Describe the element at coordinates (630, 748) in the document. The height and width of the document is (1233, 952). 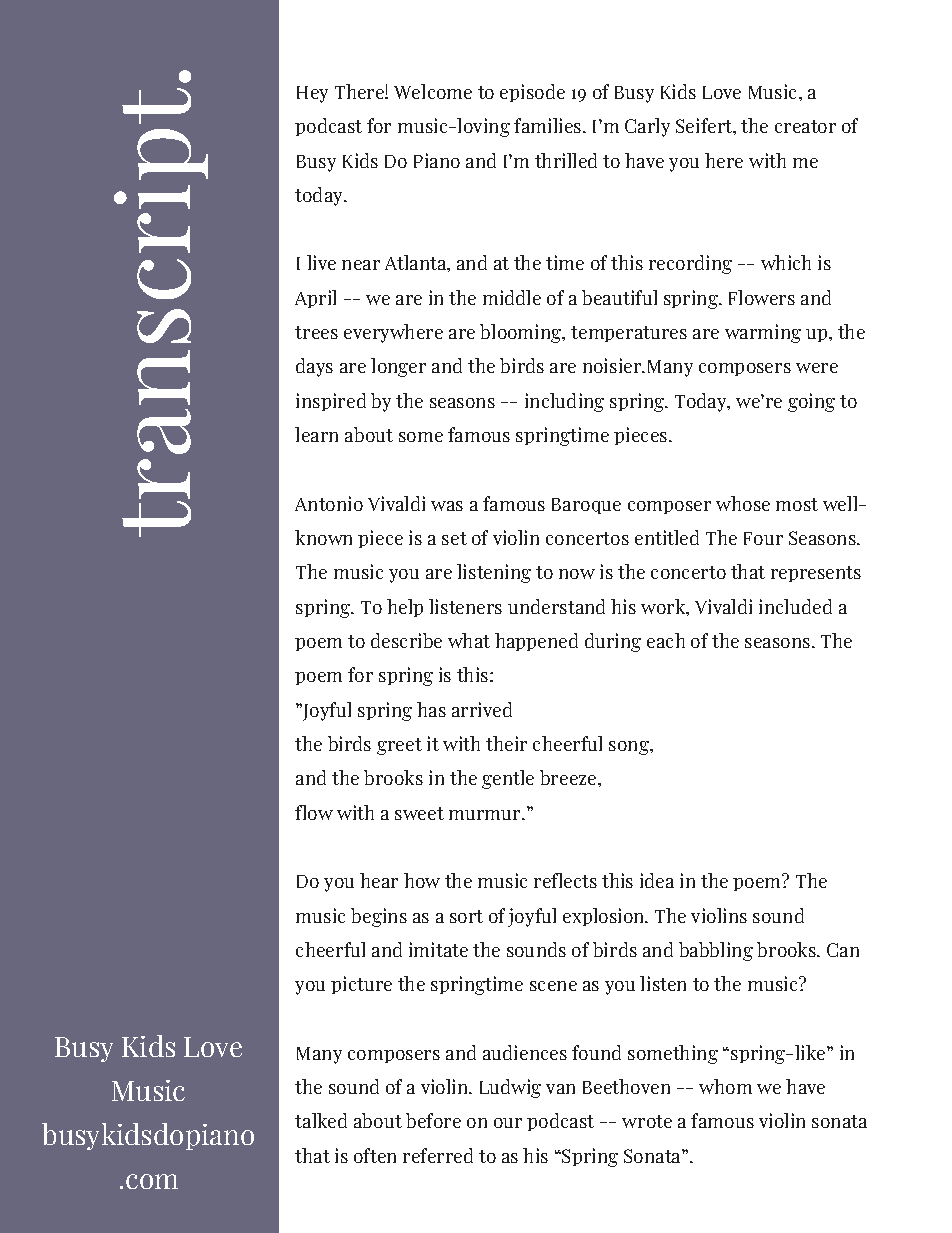
I see `song` at that location.
